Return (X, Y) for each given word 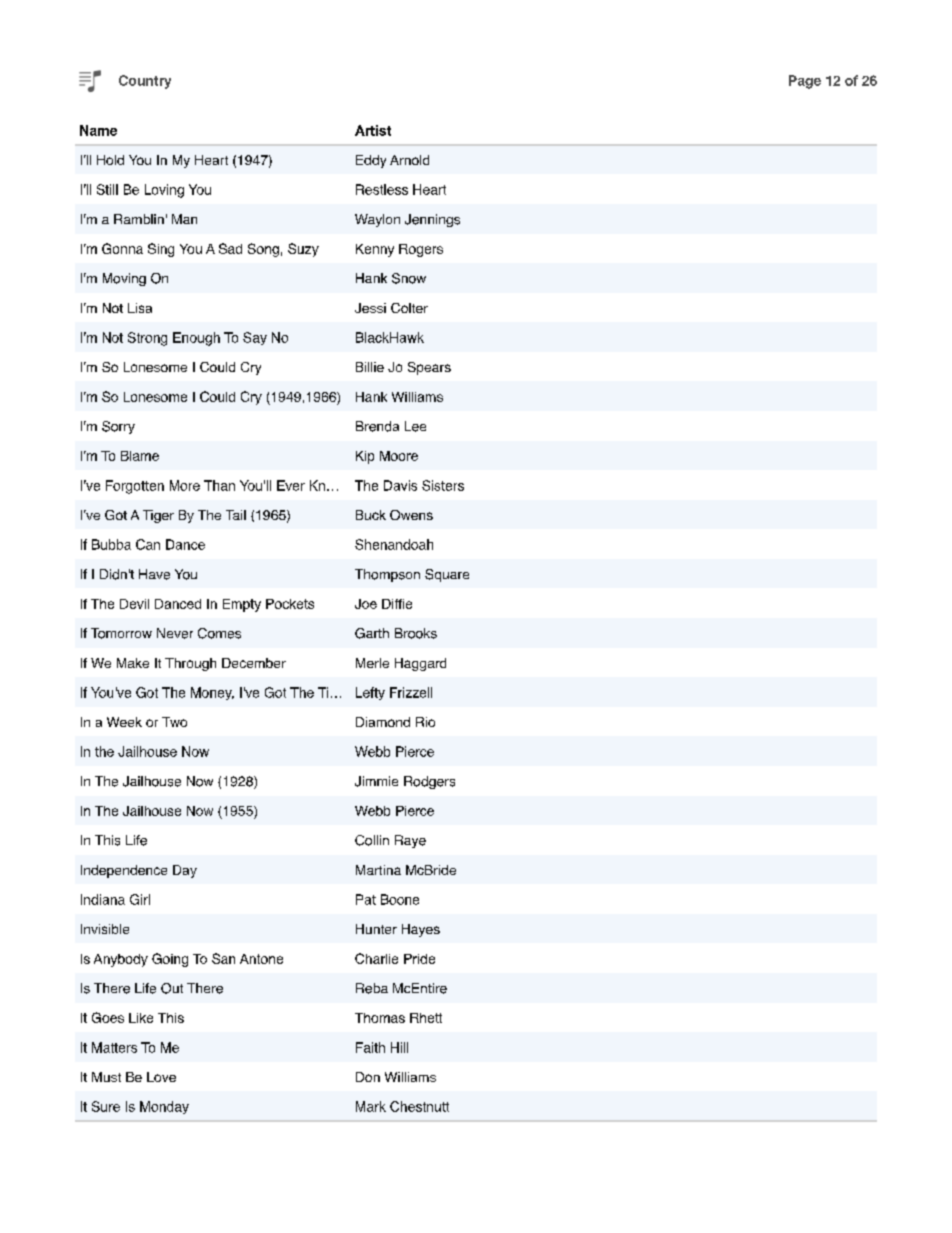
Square (447, 575)
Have (154, 574)
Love (161, 1077)
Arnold (409, 160)
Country (145, 82)
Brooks (416, 633)
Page (805, 82)
